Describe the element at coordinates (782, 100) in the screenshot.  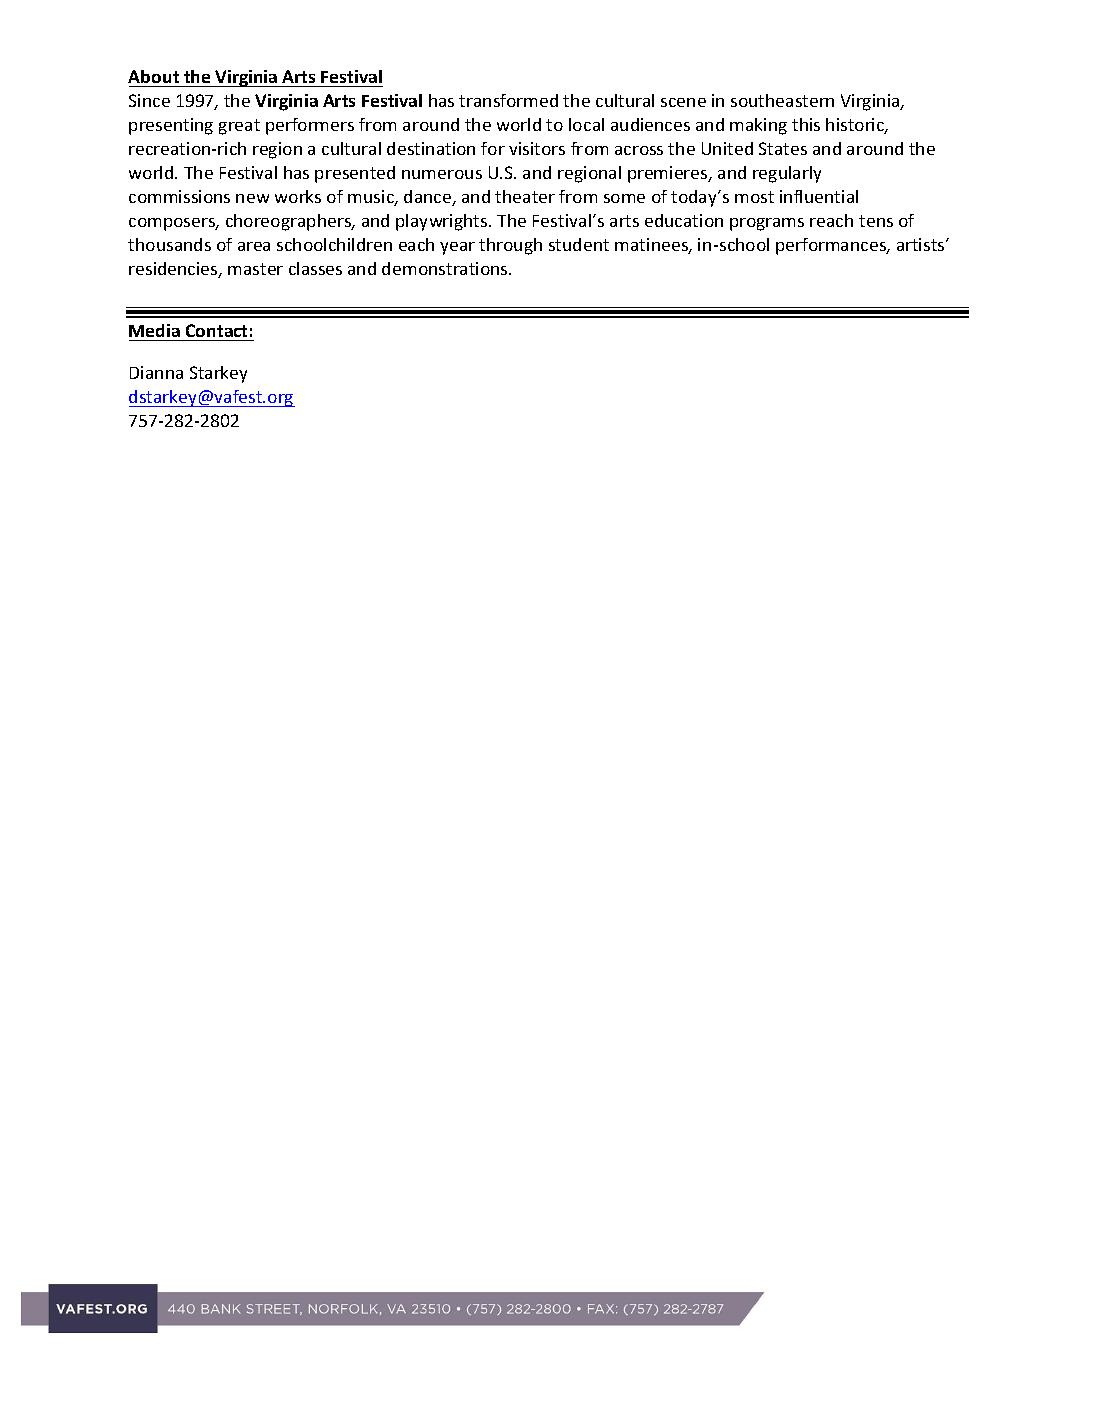
I see `southeastern` at that location.
